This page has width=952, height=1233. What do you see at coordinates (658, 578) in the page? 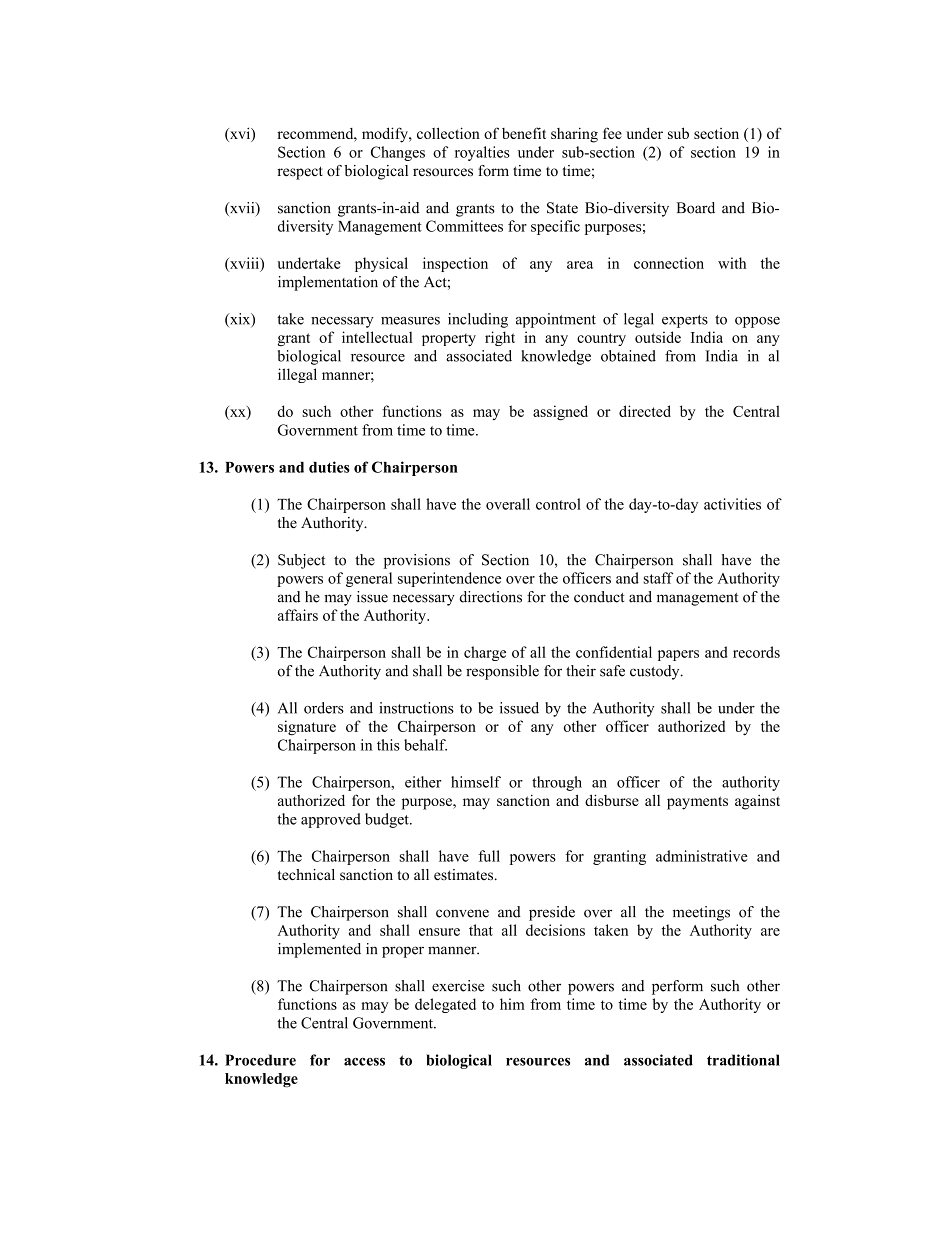
I see `staff` at bounding box center [658, 578].
